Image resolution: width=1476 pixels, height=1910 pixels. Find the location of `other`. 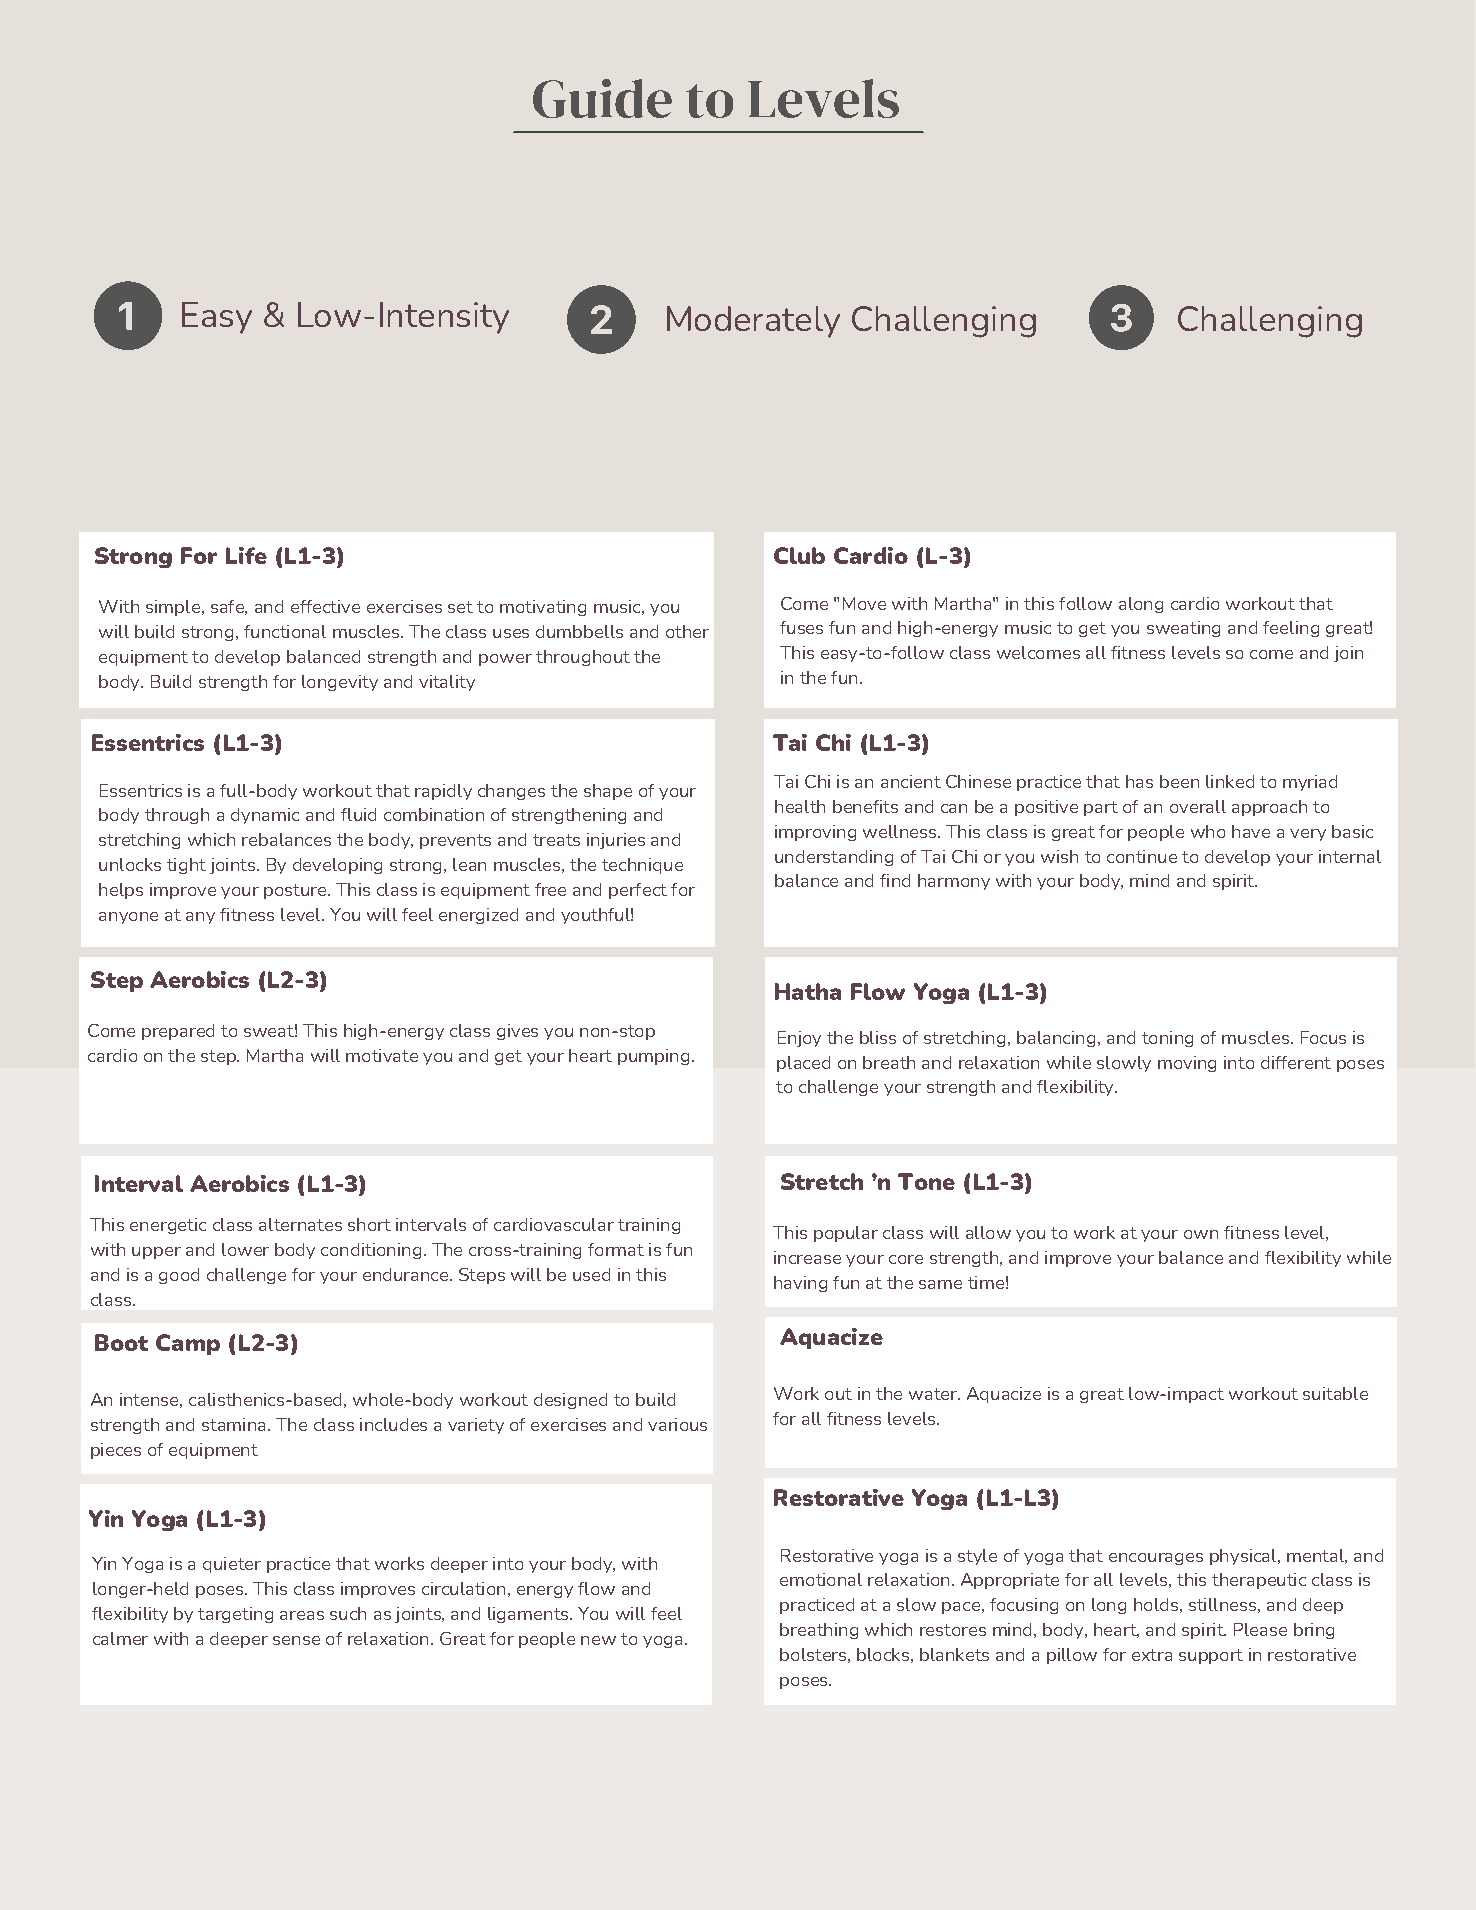

other is located at coordinates (687, 631).
